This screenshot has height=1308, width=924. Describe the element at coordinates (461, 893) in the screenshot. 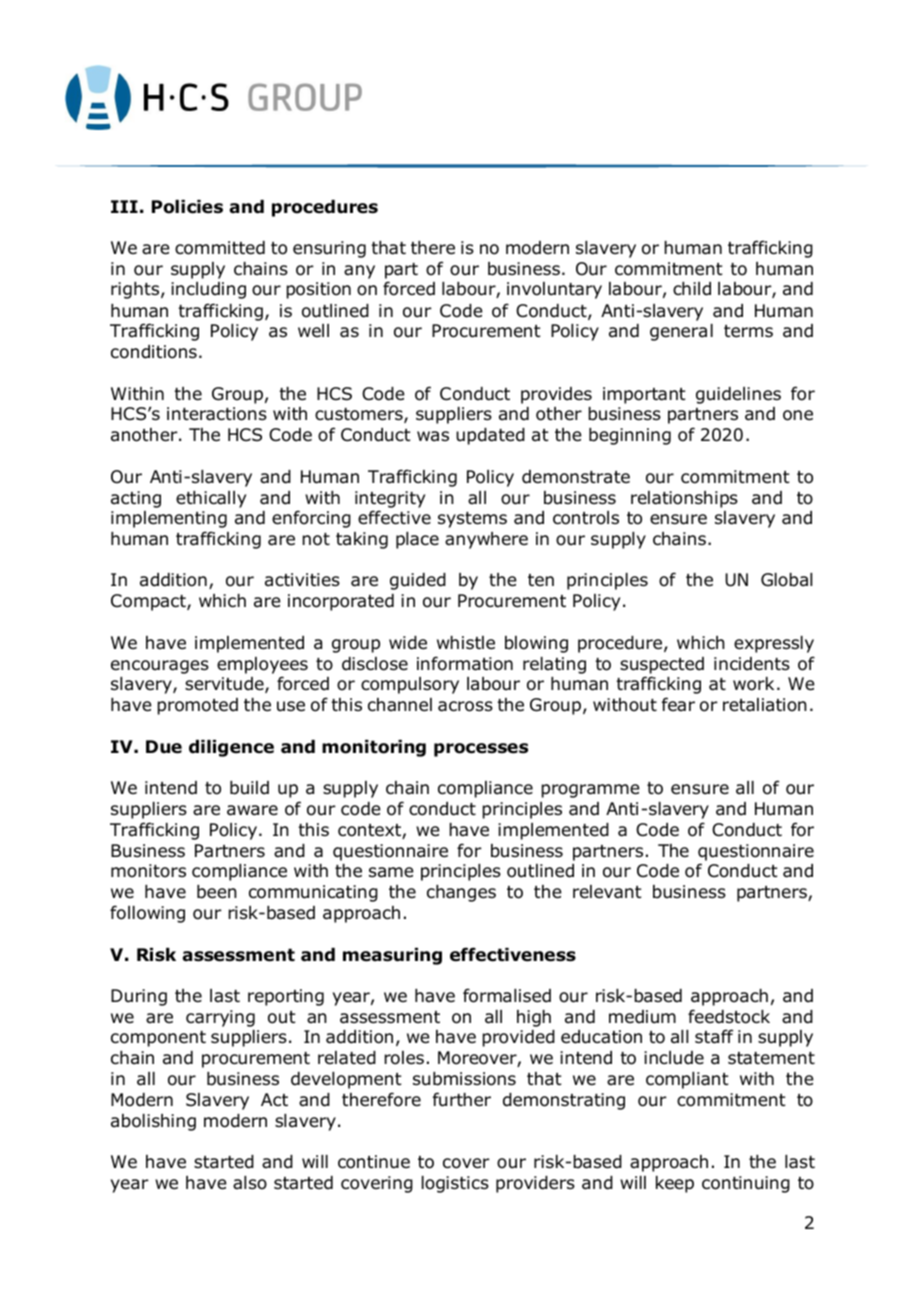

I see `changes` at that location.
